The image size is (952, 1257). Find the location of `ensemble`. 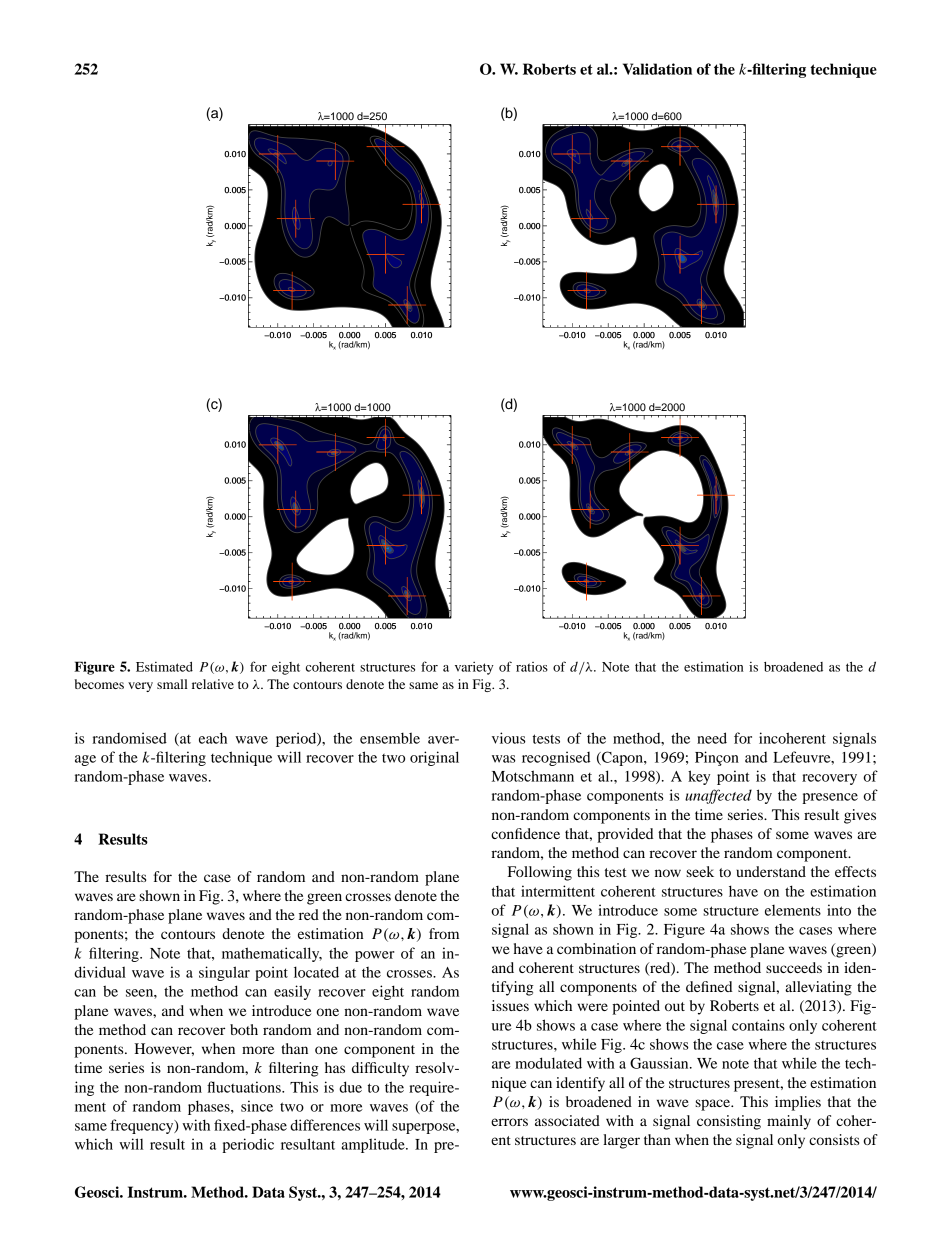

ensemble is located at coordinates (390, 738).
